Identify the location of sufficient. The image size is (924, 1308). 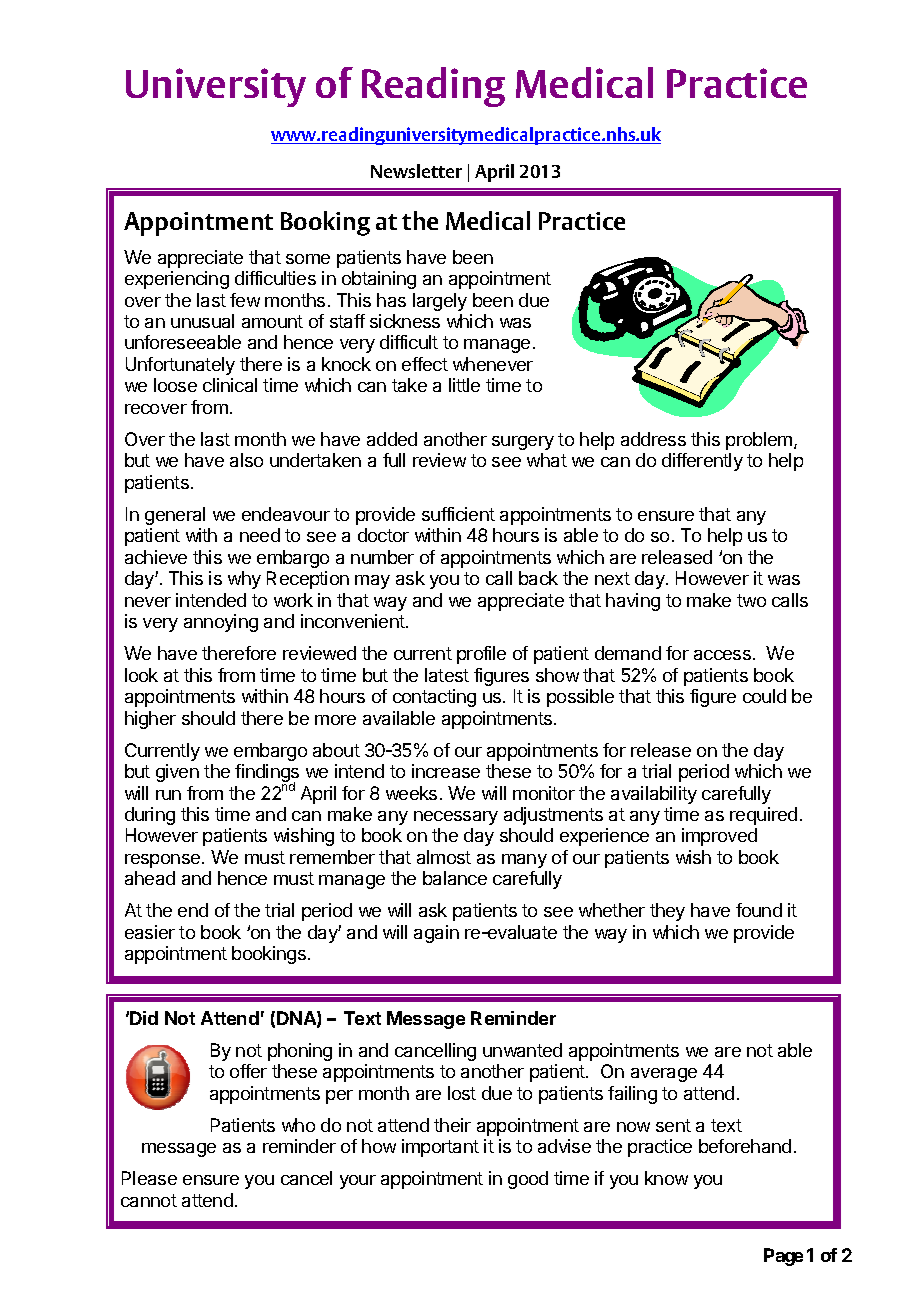
(458, 514).
